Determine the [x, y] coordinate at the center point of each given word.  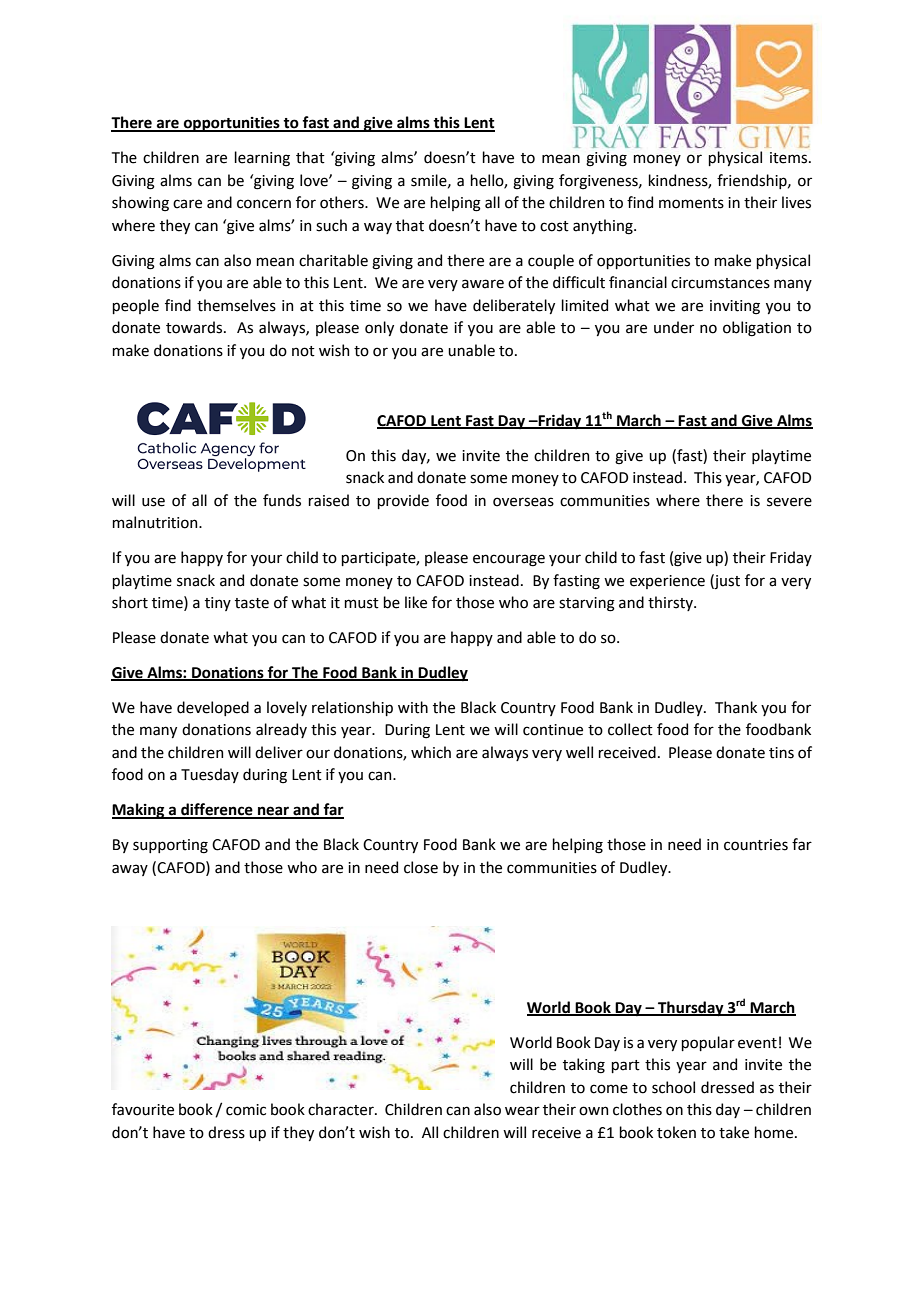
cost [554, 226]
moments [691, 203]
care [187, 204]
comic [246, 1110]
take [734, 1132]
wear [522, 1111]
